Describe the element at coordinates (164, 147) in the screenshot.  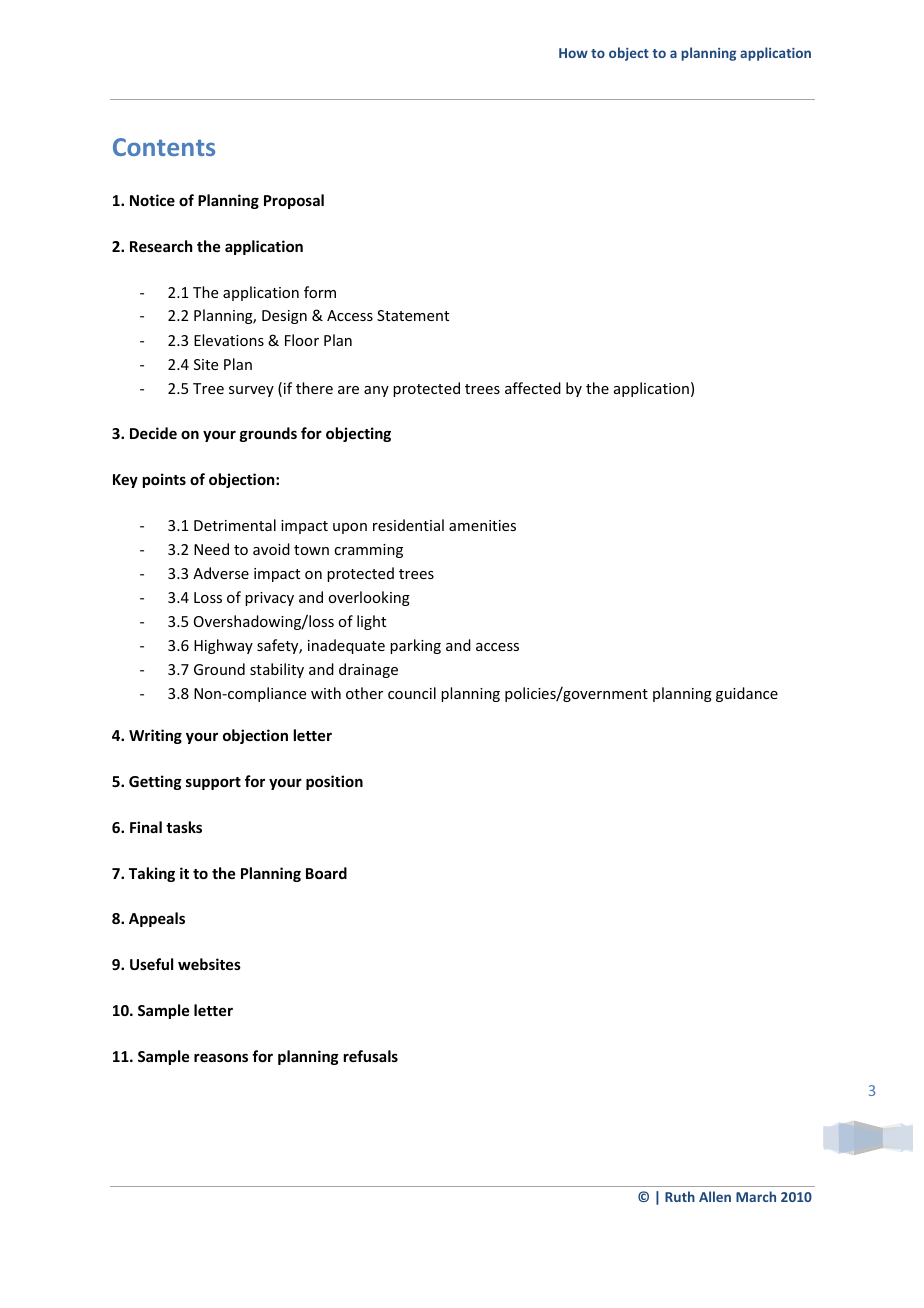
I see `Contents` at that location.
